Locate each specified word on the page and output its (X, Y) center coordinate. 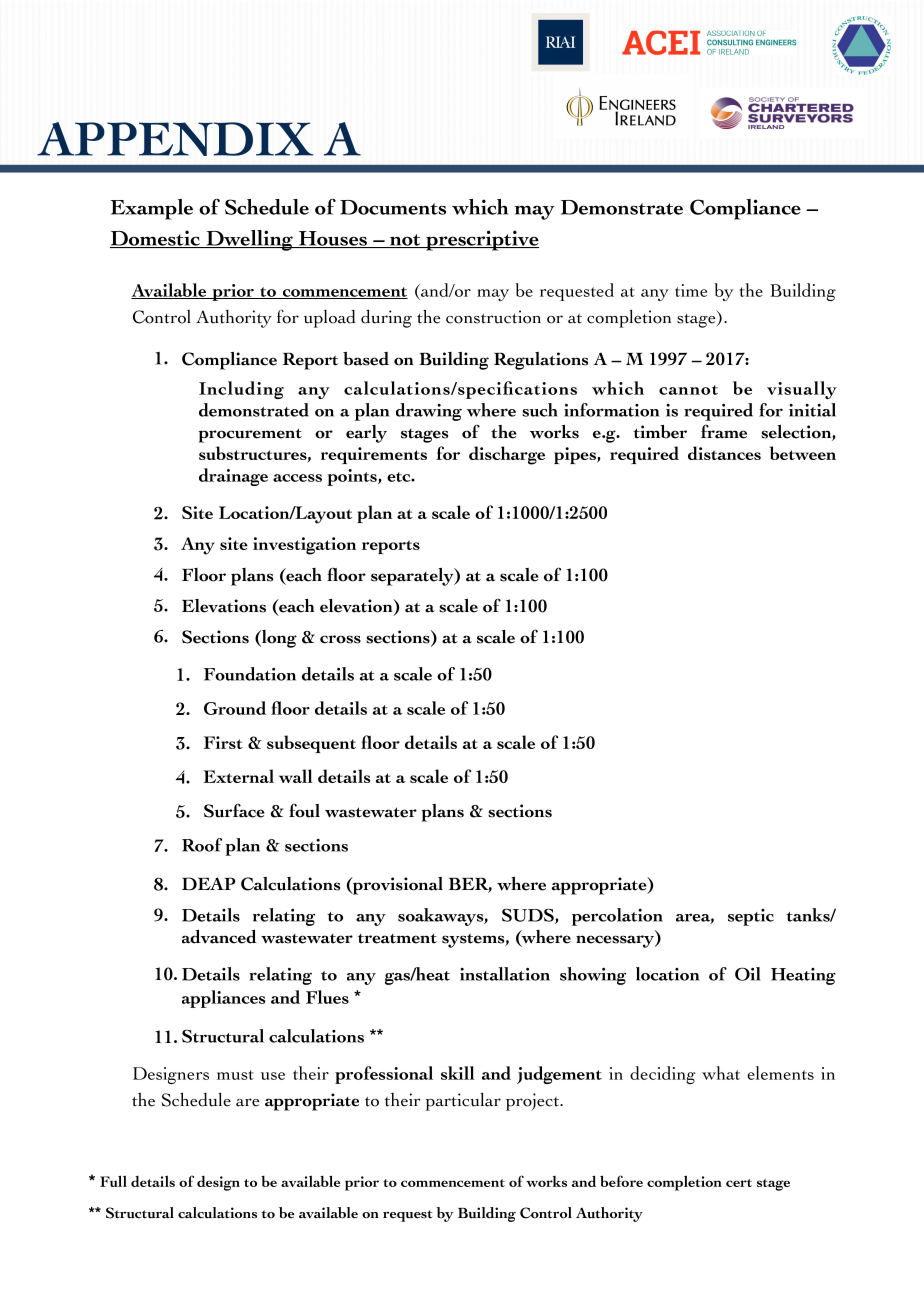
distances (724, 453)
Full (113, 1181)
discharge (507, 455)
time (691, 290)
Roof (202, 845)
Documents (393, 207)
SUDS (529, 916)
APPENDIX (175, 139)
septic (751, 917)
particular (463, 1101)
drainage (233, 477)
